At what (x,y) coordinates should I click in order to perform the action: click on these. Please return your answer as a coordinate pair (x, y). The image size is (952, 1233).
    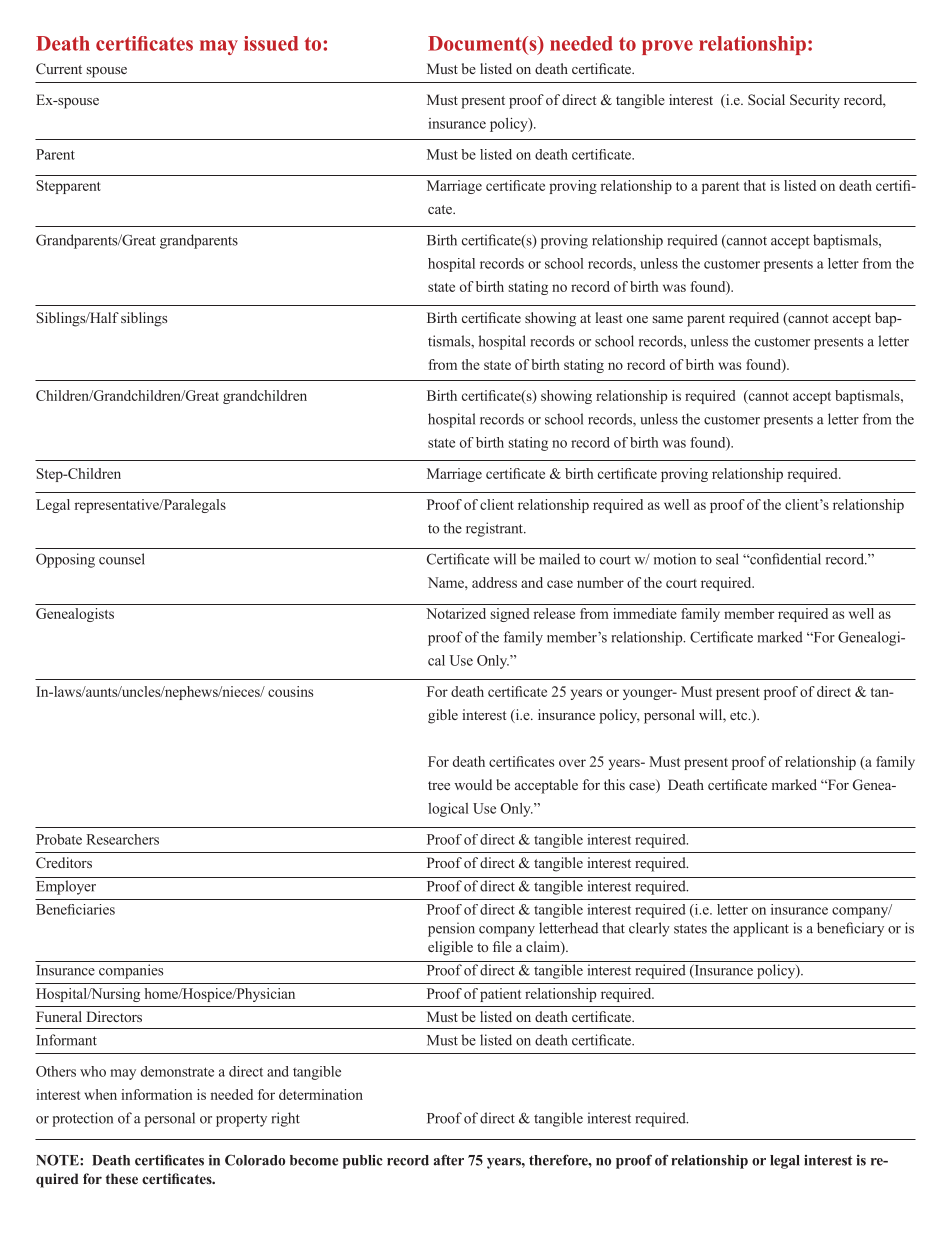
    Looking at the image, I should click on (122, 1178).
